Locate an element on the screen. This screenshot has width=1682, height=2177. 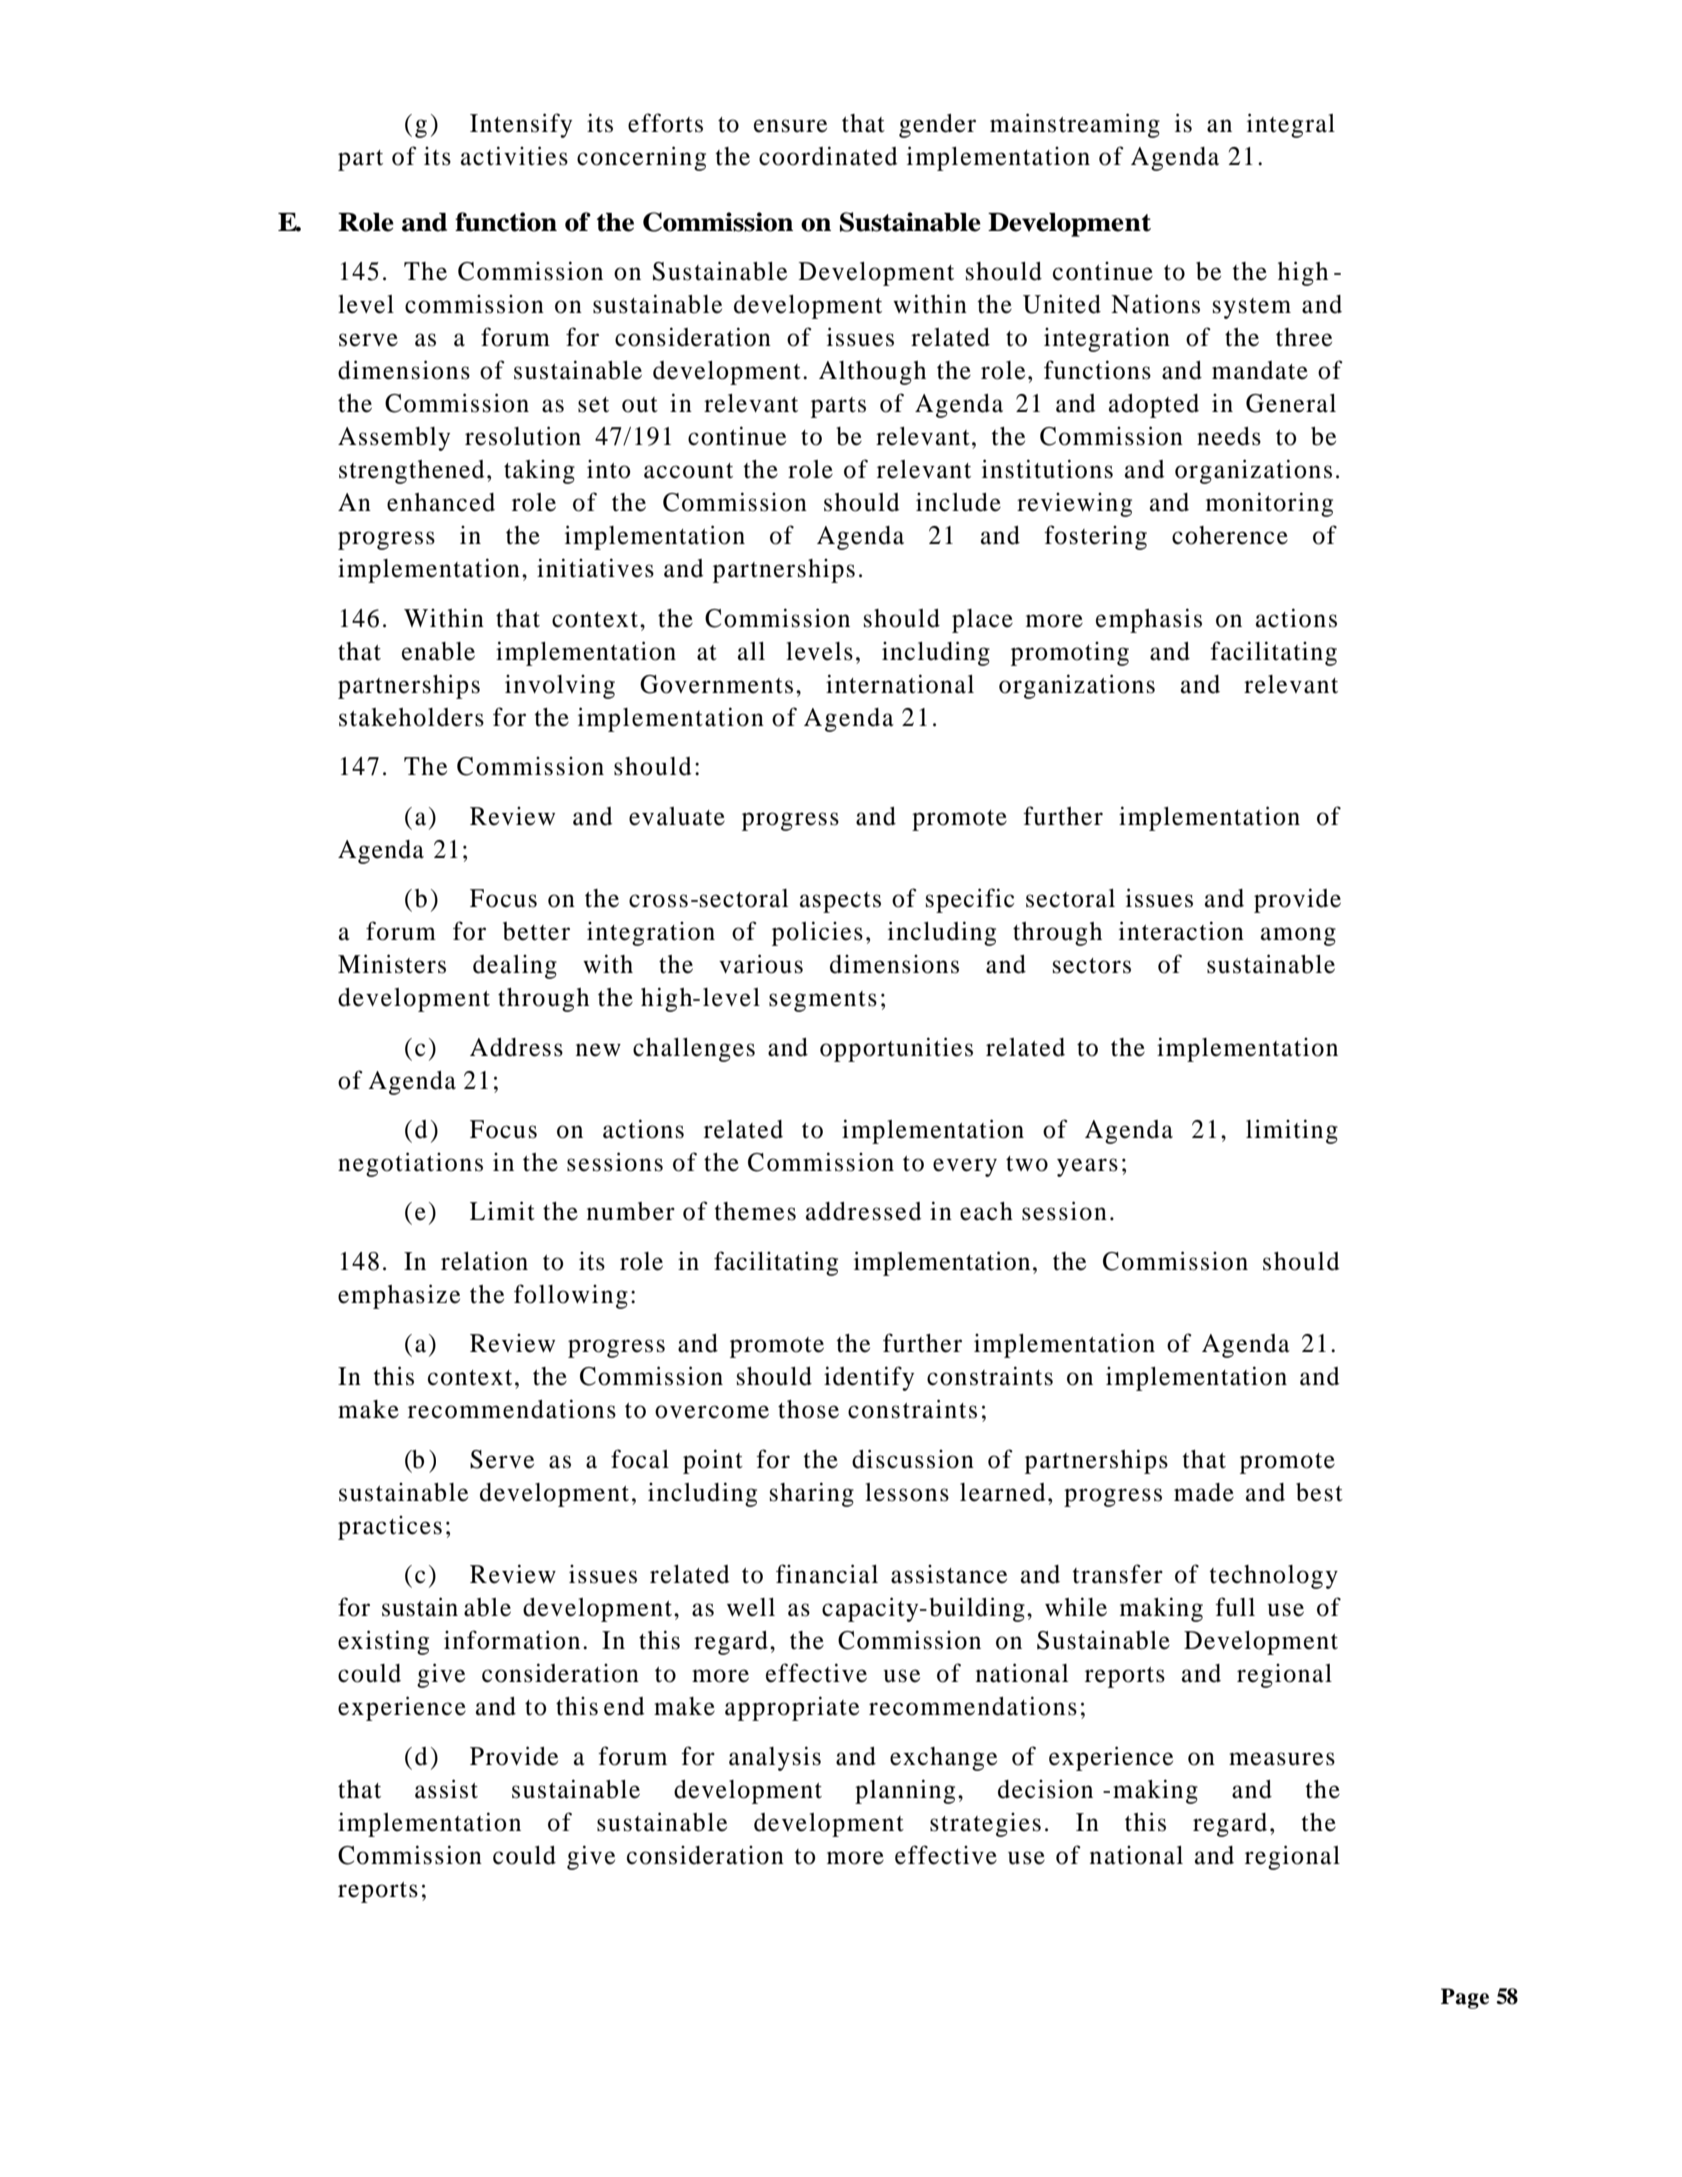
place is located at coordinates (982, 621).
